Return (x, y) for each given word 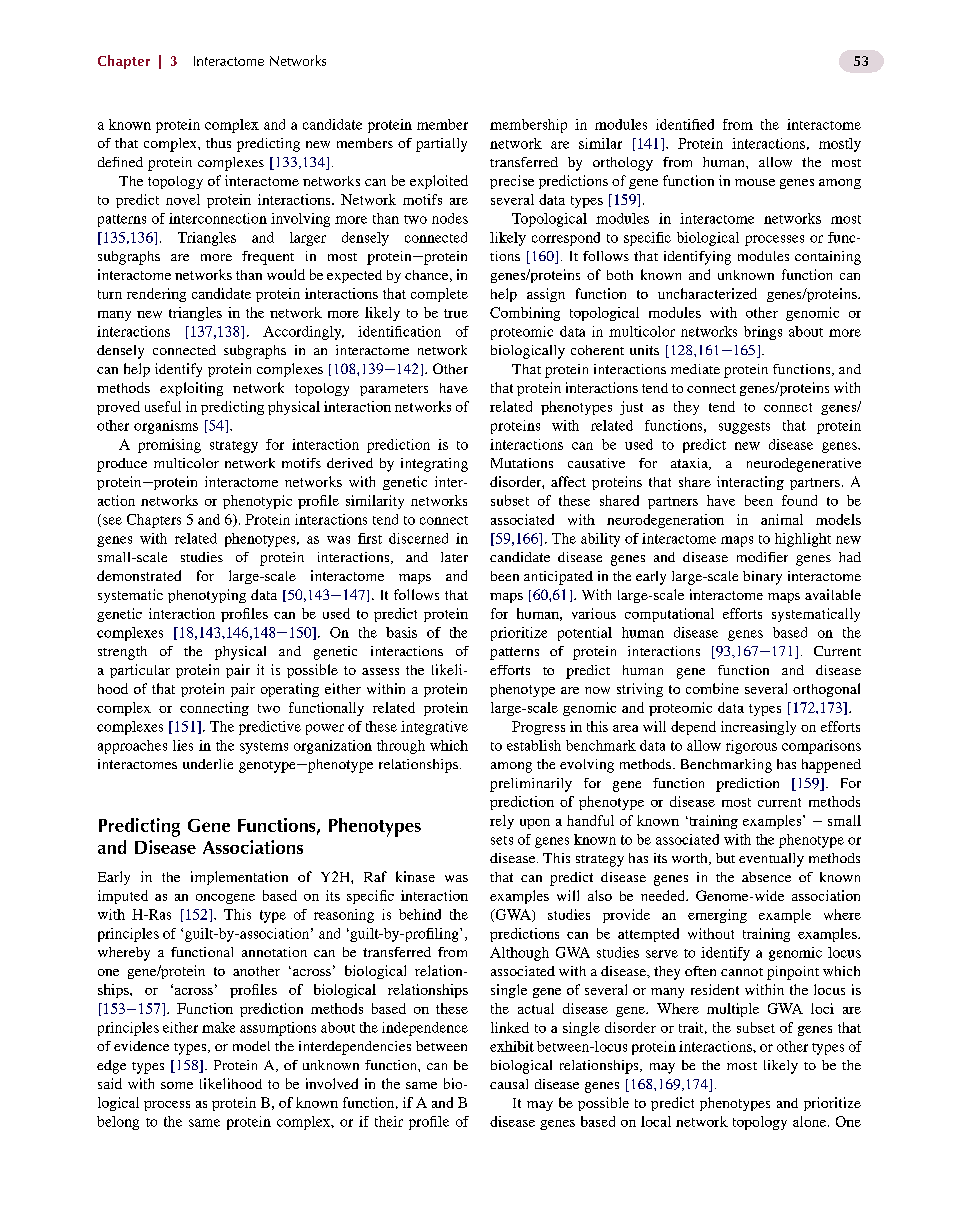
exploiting (191, 389)
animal (782, 519)
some (177, 1085)
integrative (434, 728)
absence (766, 877)
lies (183, 745)
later (454, 557)
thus (218, 143)
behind (420, 914)
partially (441, 145)
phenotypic (257, 502)
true (456, 313)
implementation (239, 878)
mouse (755, 182)
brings (763, 333)
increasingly (758, 728)
